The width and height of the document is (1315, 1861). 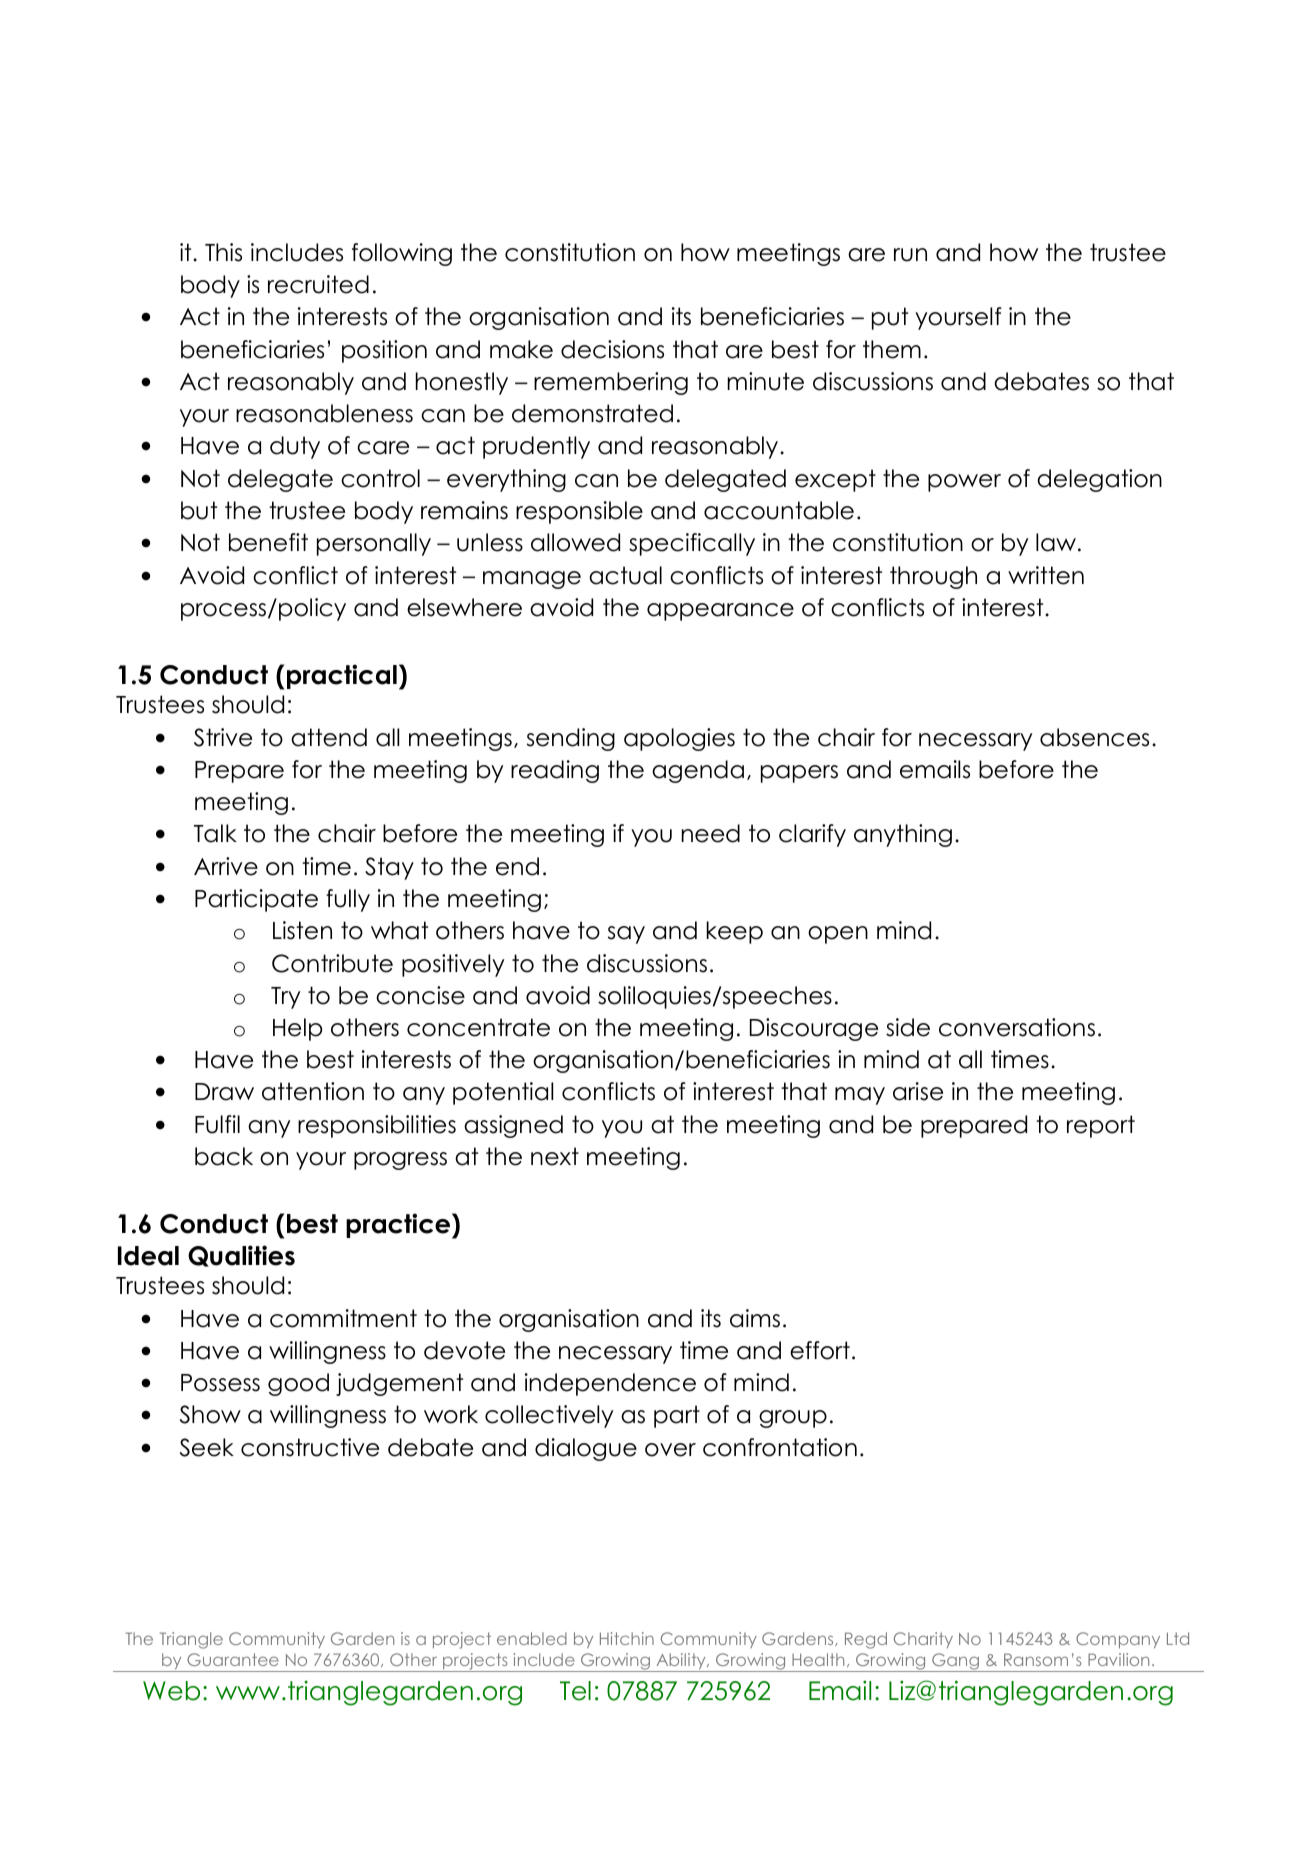 I want to click on say, so click(x=626, y=935).
